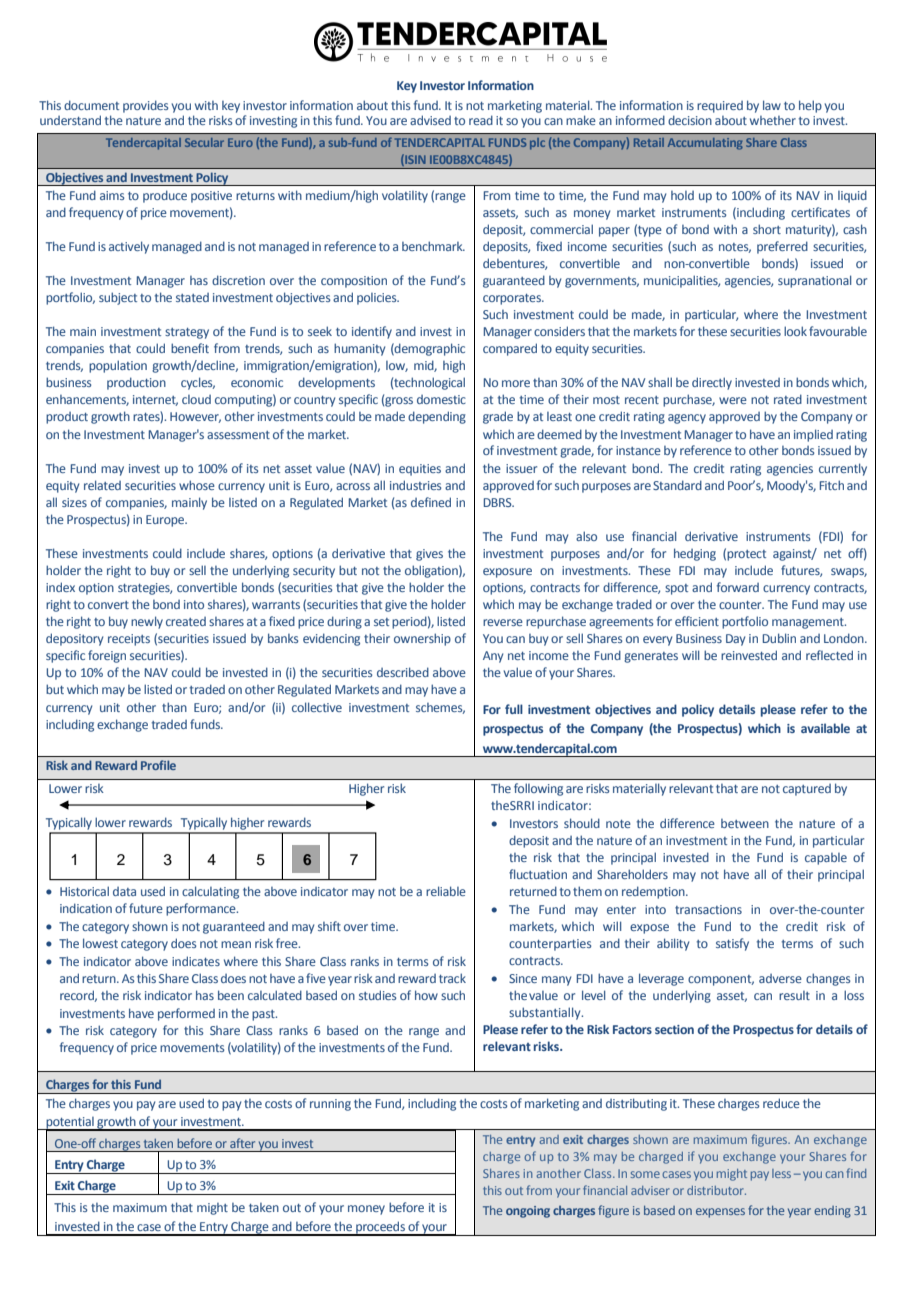  What do you see at coordinates (528, 1212) in the document?
I see `ongoing` at bounding box center [528, 1212].
